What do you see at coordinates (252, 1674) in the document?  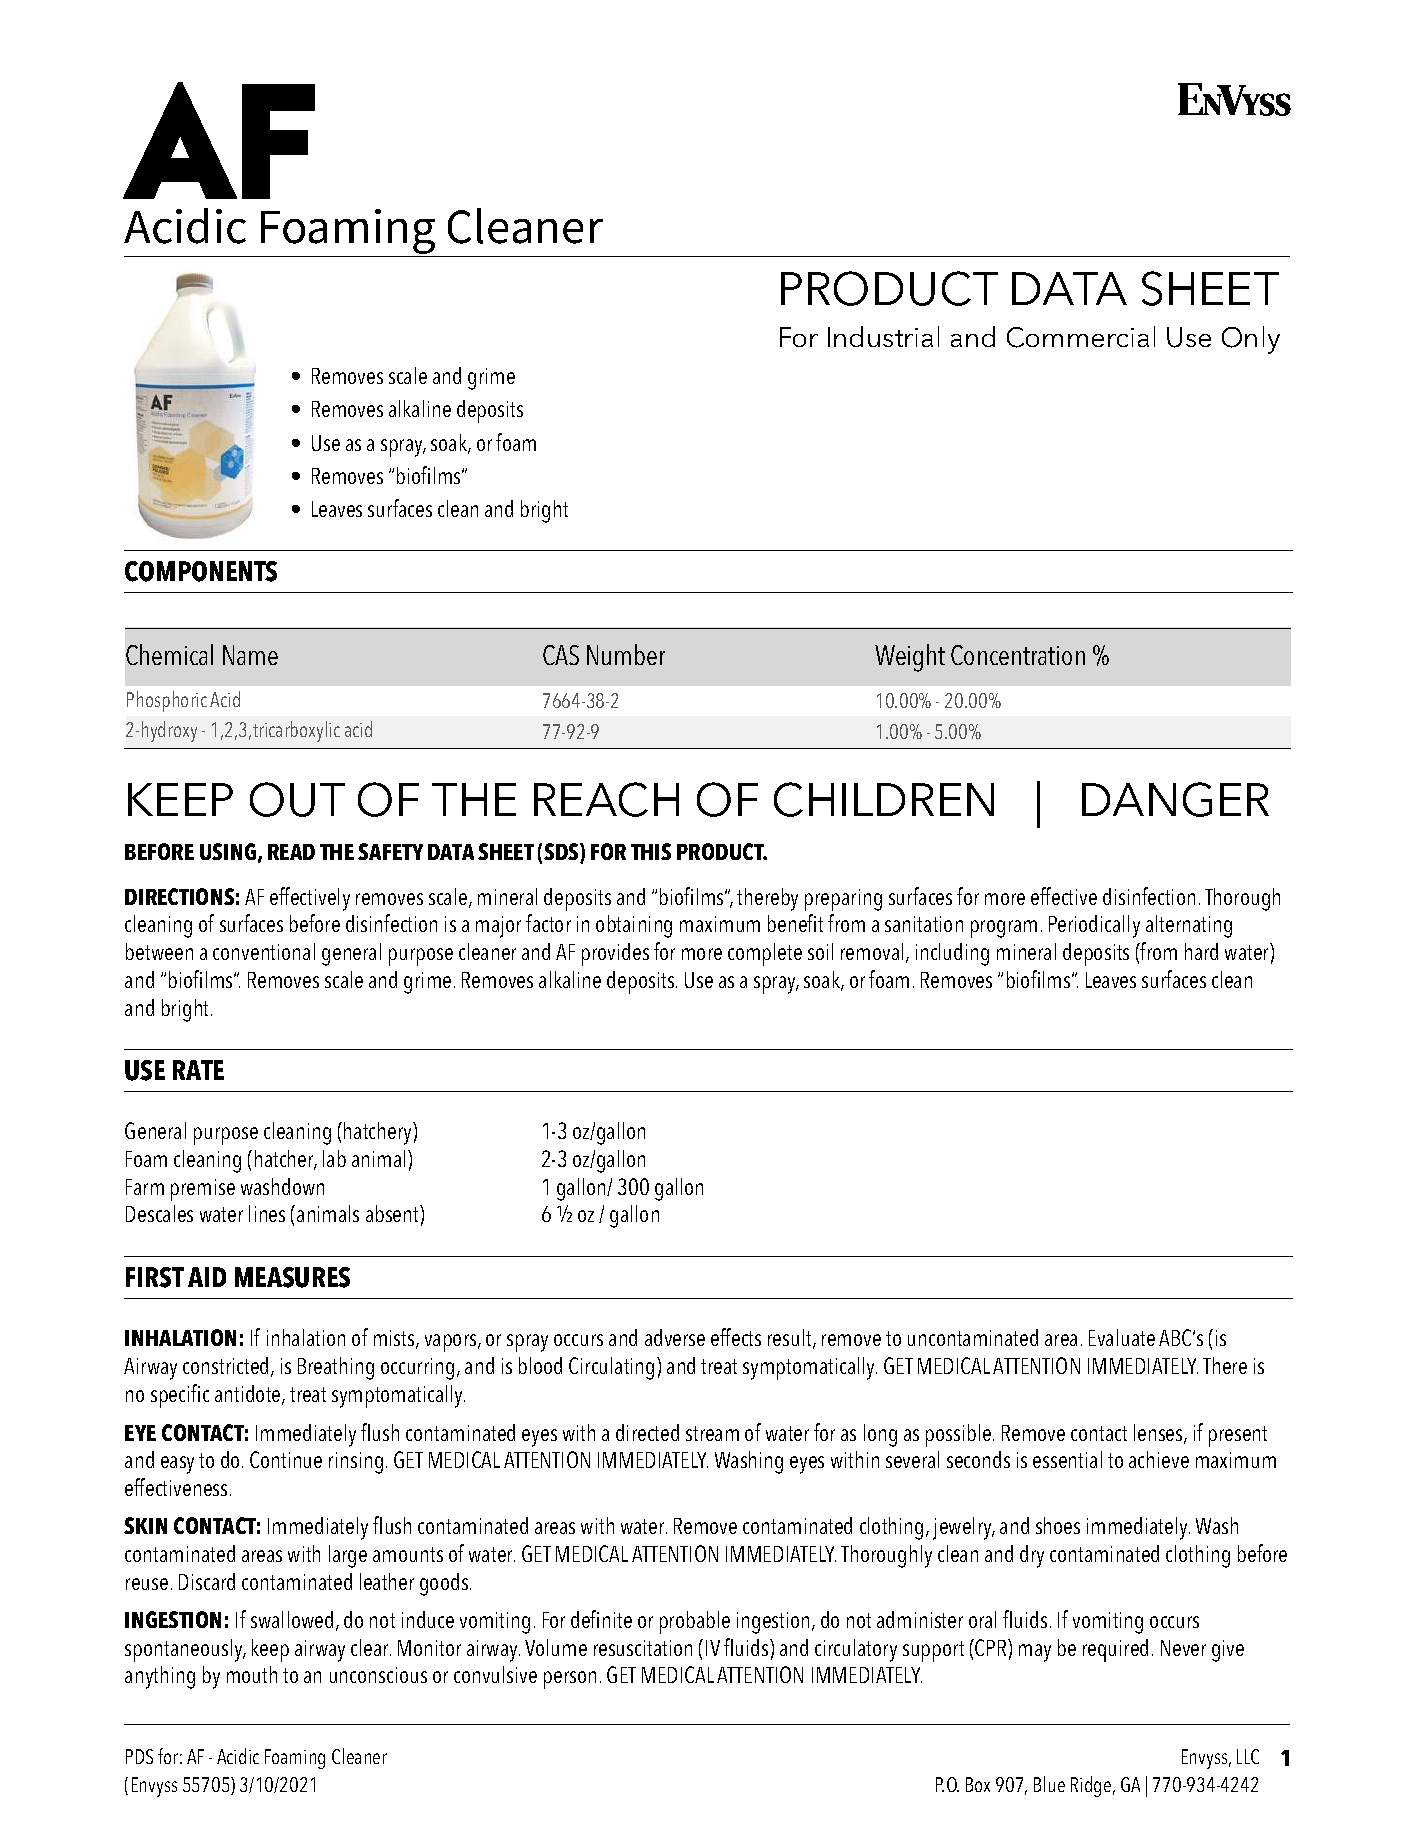 I see `mouth` at bounding box center [252, 1674].
